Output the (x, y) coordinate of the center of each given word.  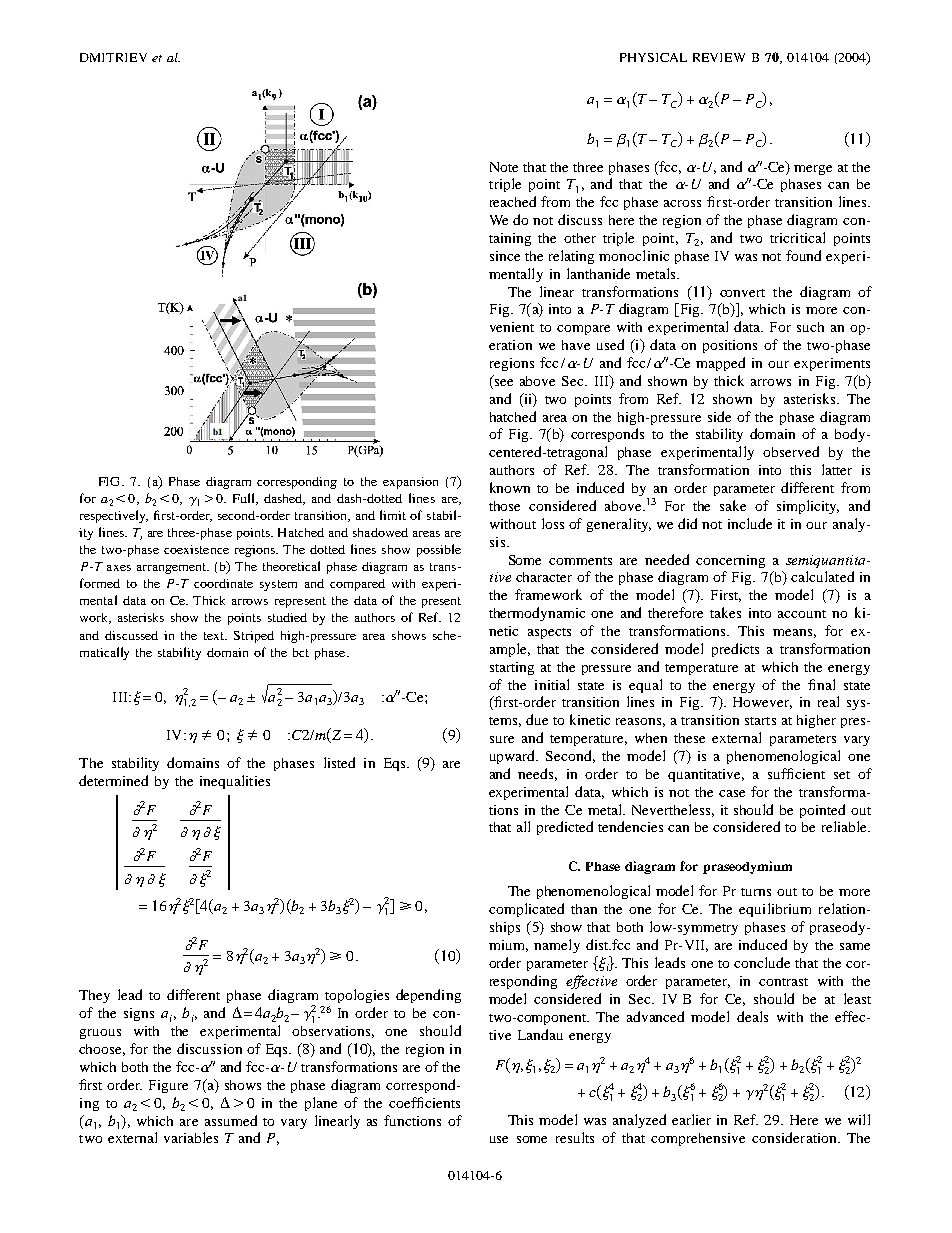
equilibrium (775, 910)
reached (513, 201)
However (762, 703)
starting (512, 668)
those (504, 506)
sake (733, 505)
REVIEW (719, 57)
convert (742, 293)
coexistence (196, 549)
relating (571, 257)
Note (504, 167)
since (505, 256)
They (94, 996)
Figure (168, 1086)
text (215, 636)
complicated (526, 910)
